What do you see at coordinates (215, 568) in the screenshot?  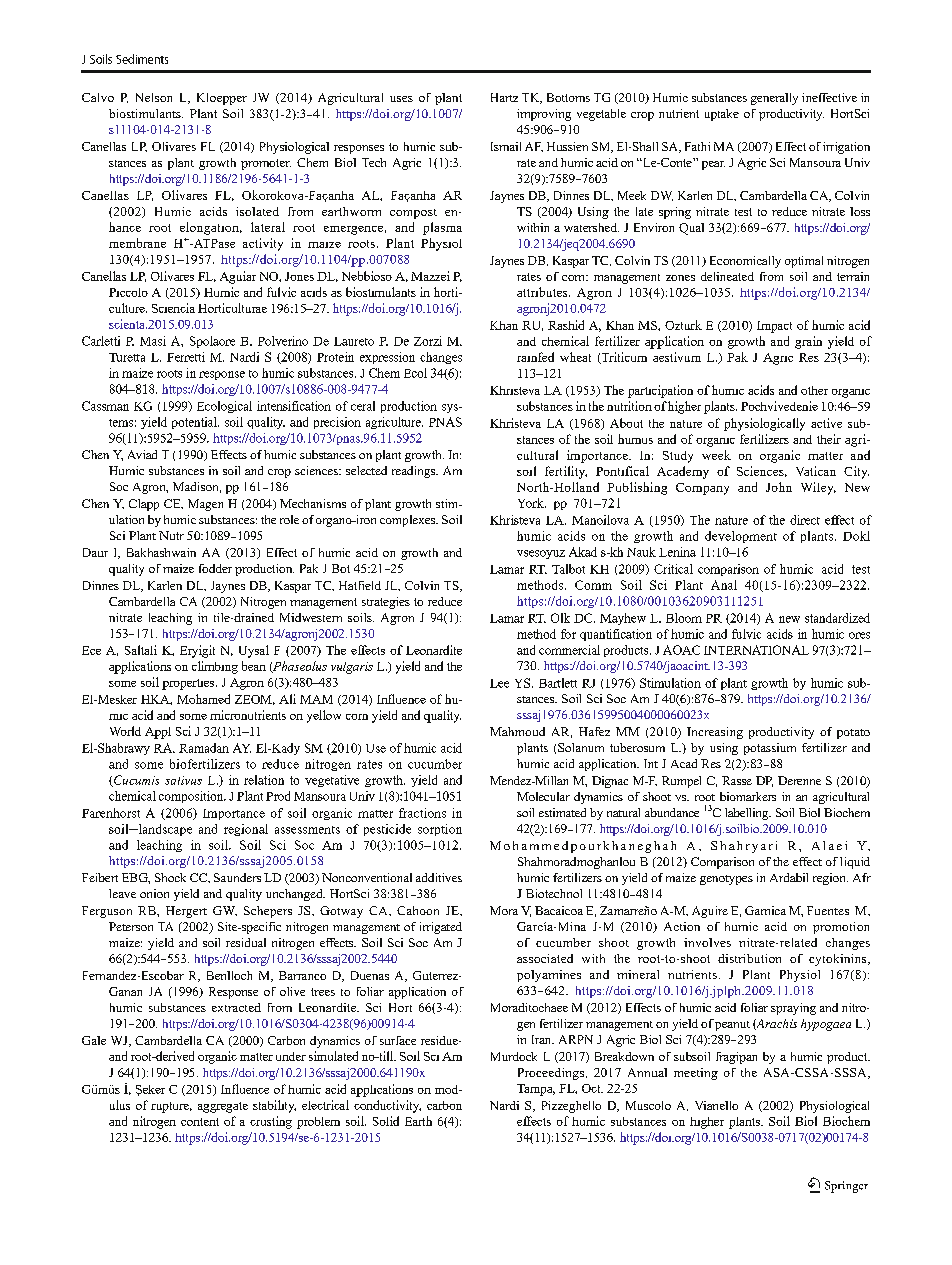 I see `fodder` at bounding box center [215, 568].
